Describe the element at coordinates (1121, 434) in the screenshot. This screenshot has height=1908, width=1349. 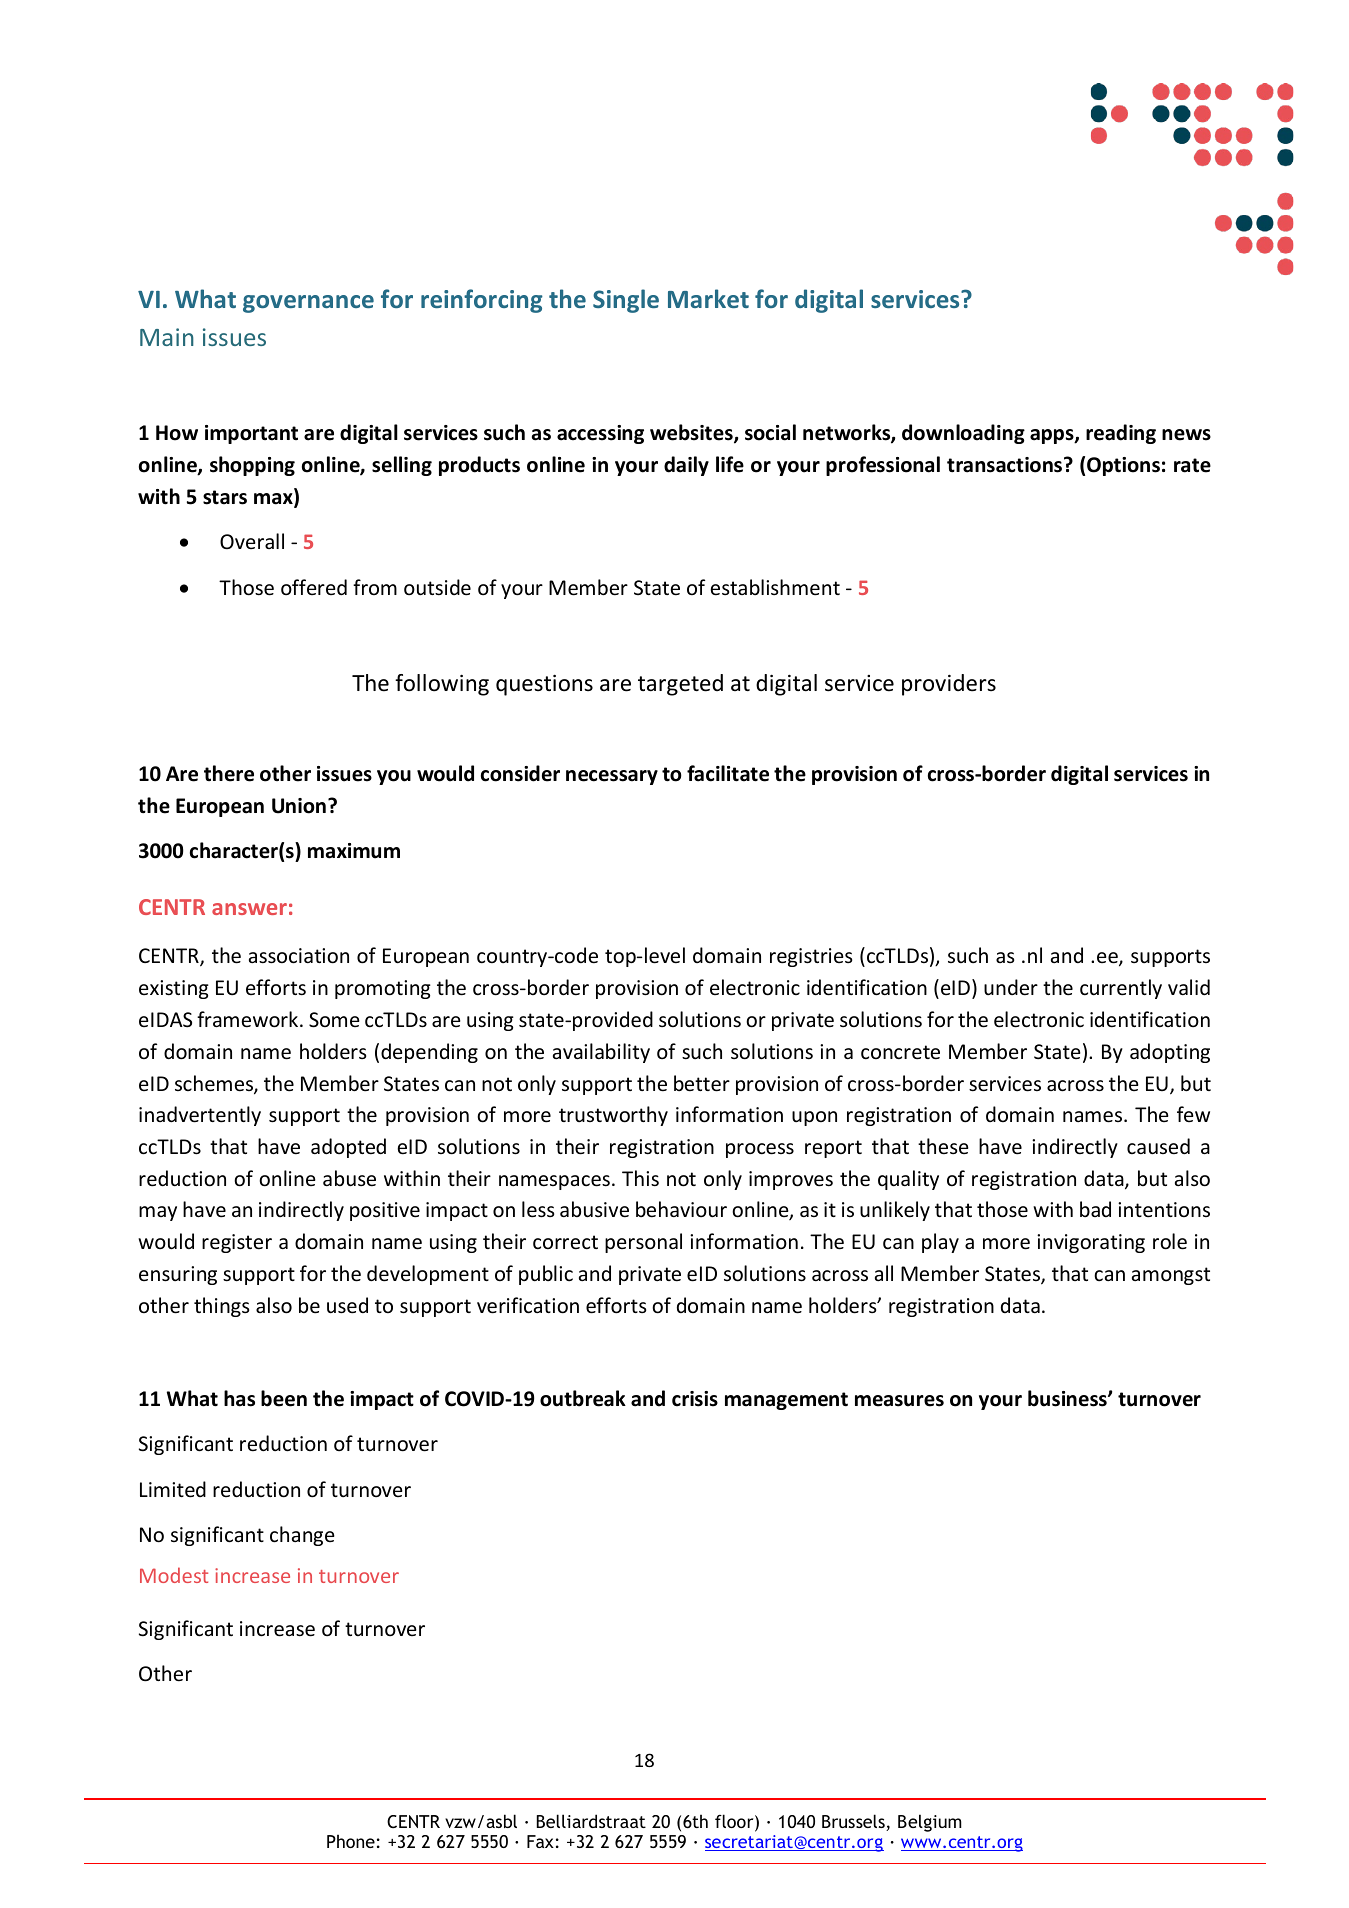
I see `reading` at that location.
